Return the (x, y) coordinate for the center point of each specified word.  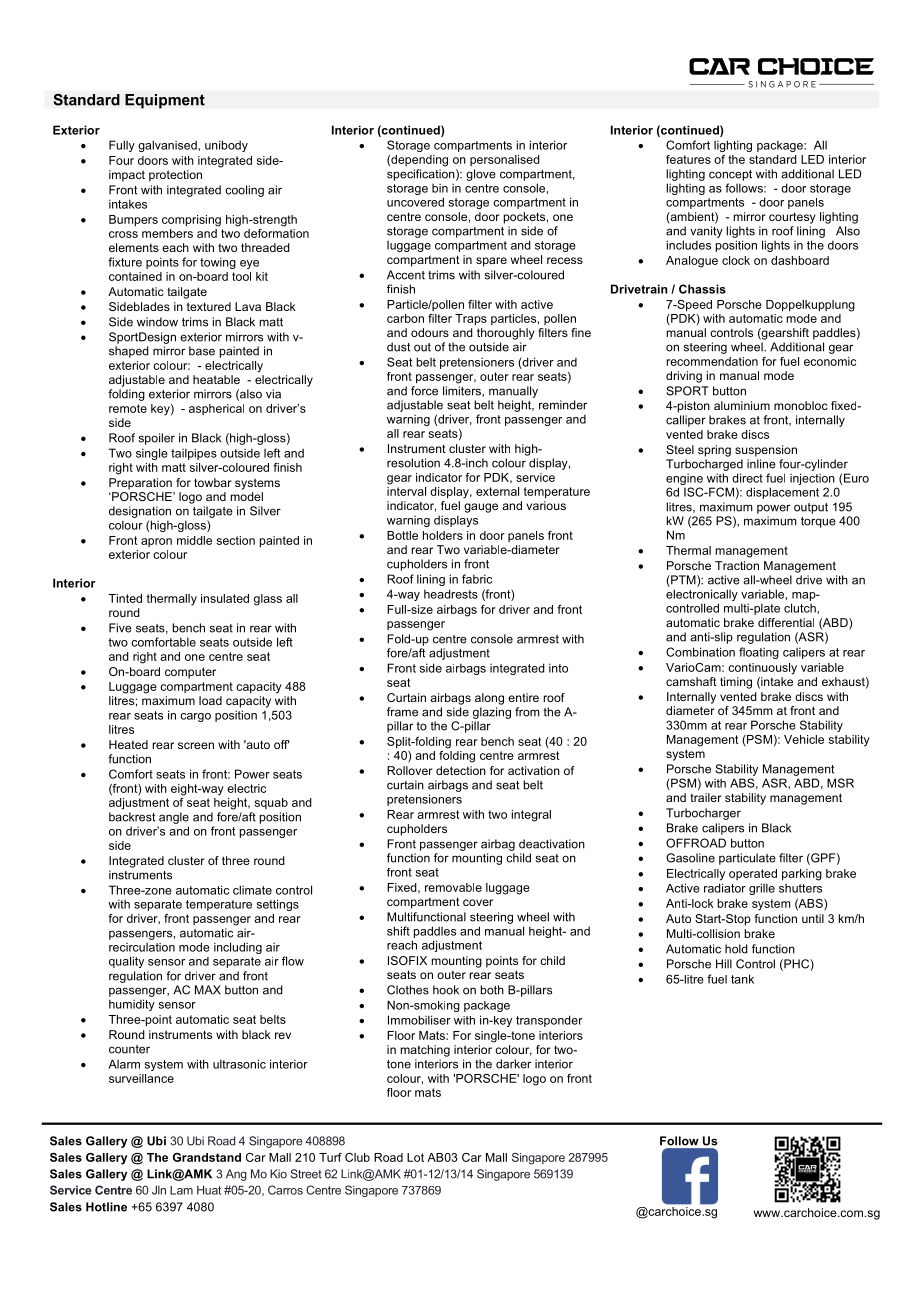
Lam (181, 1190)
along (489, 699)
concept (730, 175)
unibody (226, 146)
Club (357, 1157)
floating (759, 653)
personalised (505, 160)
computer (190, 673)
